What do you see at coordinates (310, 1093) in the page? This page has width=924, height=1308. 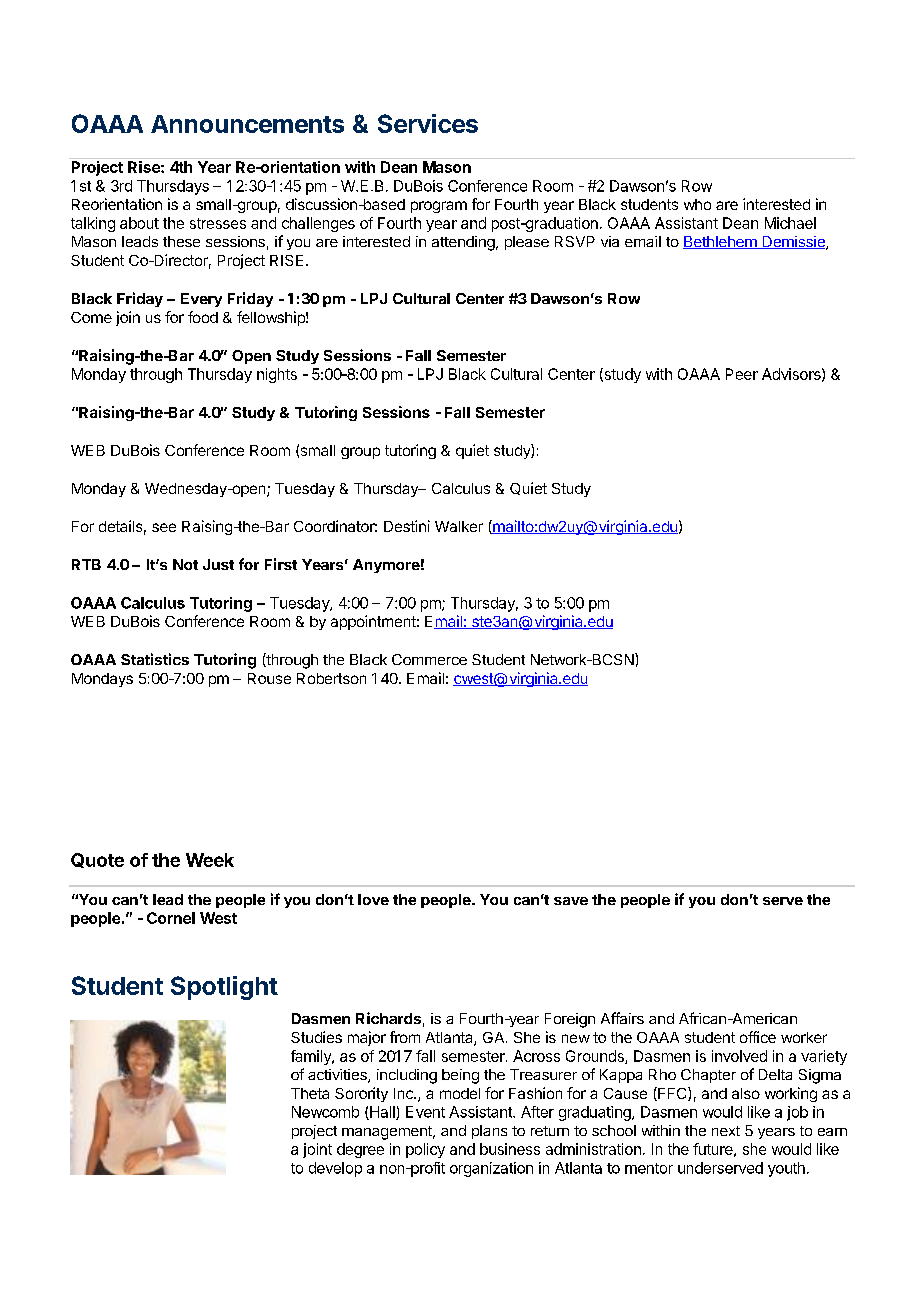 I see `Theta` at bounding box center [310, 1093].
